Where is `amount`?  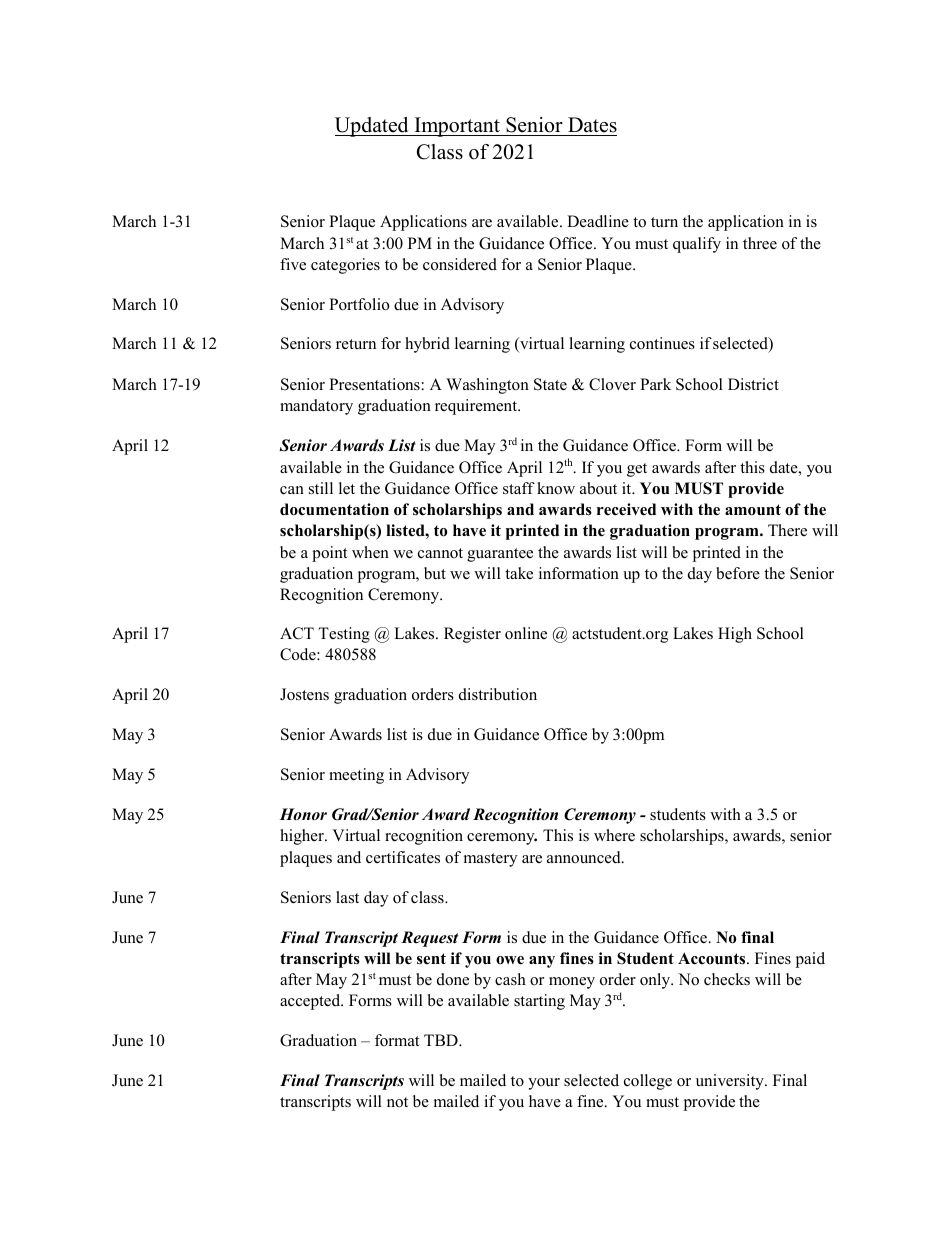 amount is located at coordinates (753, 510).
